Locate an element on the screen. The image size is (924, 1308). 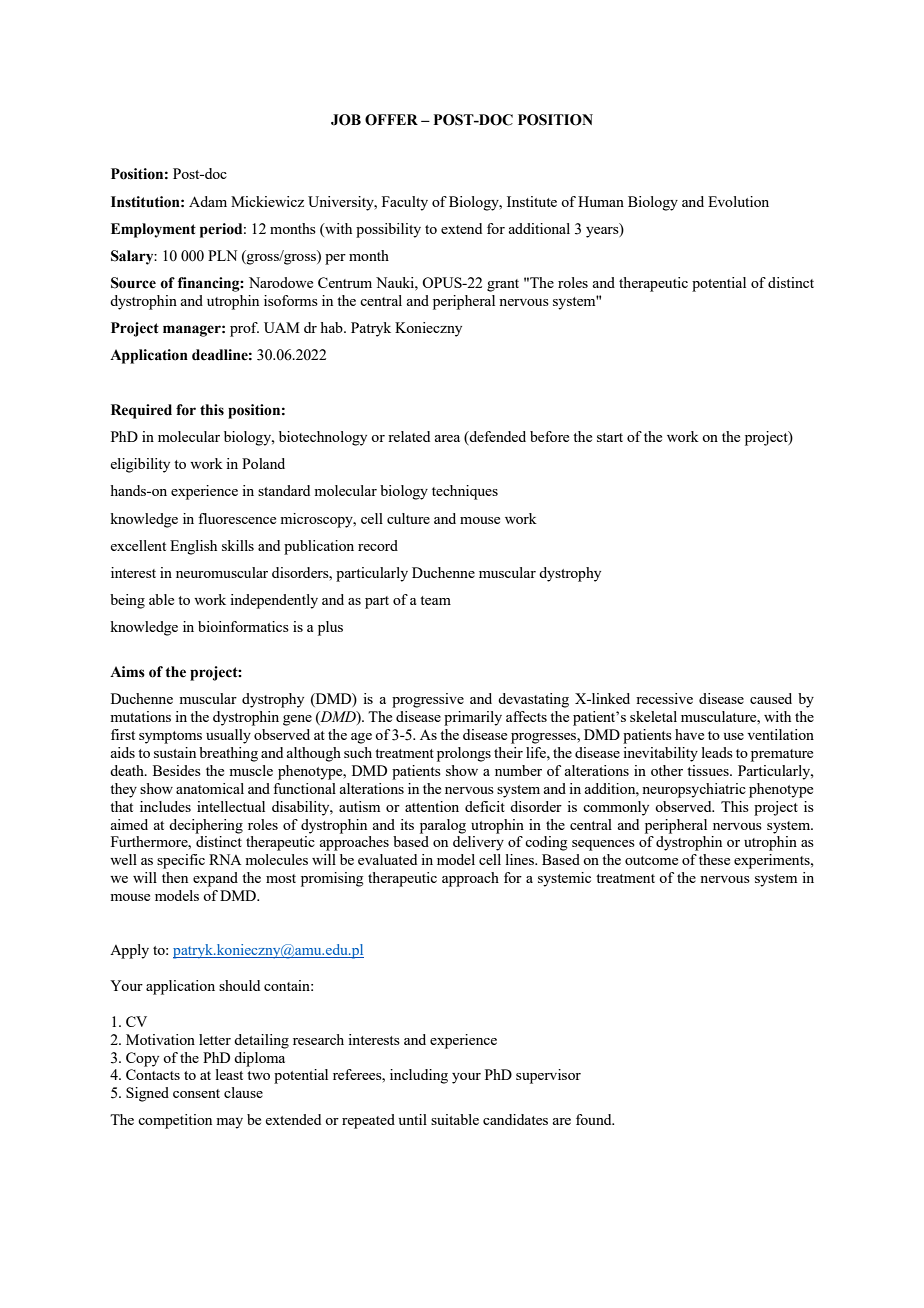
consent is located at coordinates (196, 1093).
